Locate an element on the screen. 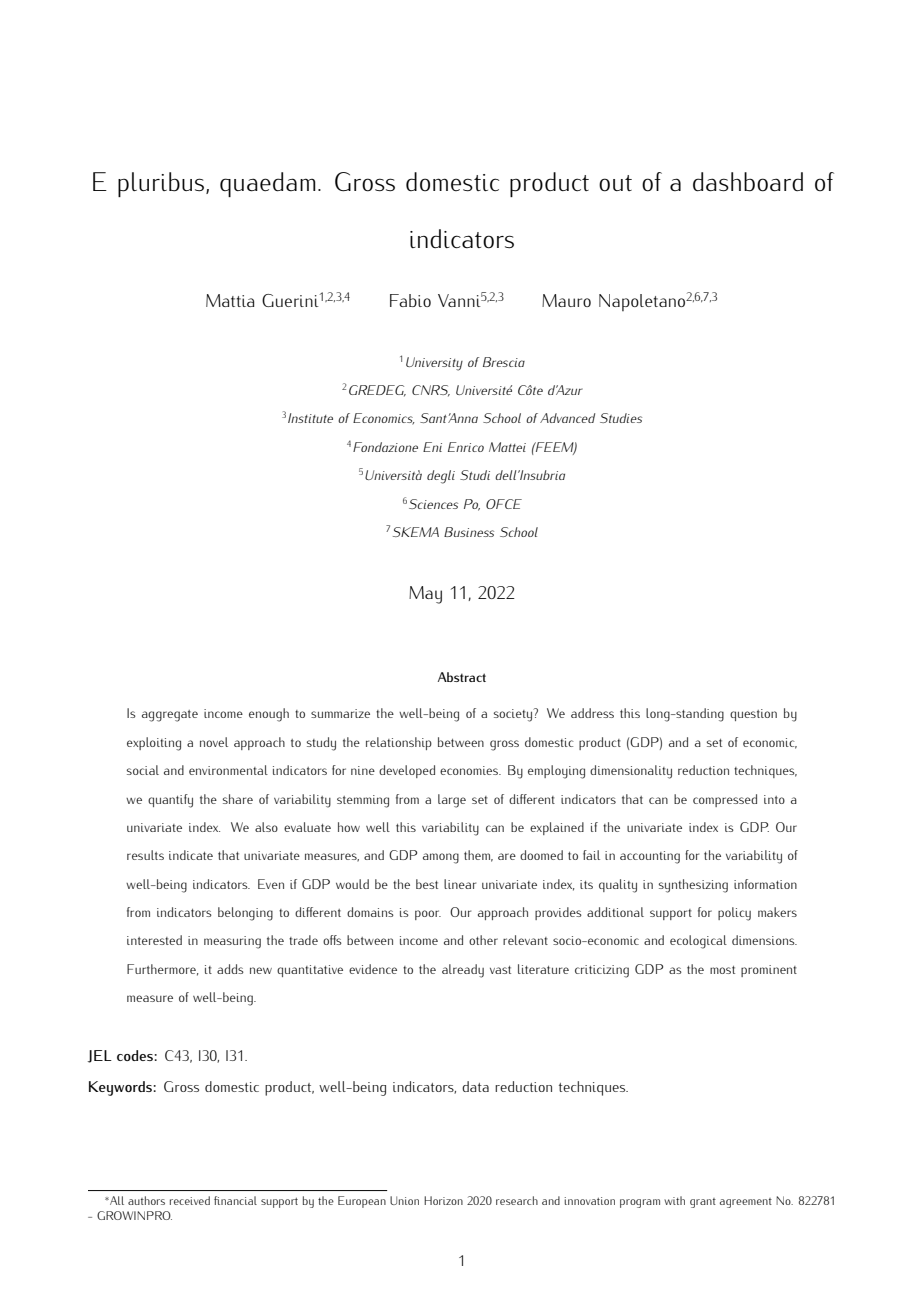 The height and width of the screenshot is (1308, 924). other is located at coordinates (483, 940).
